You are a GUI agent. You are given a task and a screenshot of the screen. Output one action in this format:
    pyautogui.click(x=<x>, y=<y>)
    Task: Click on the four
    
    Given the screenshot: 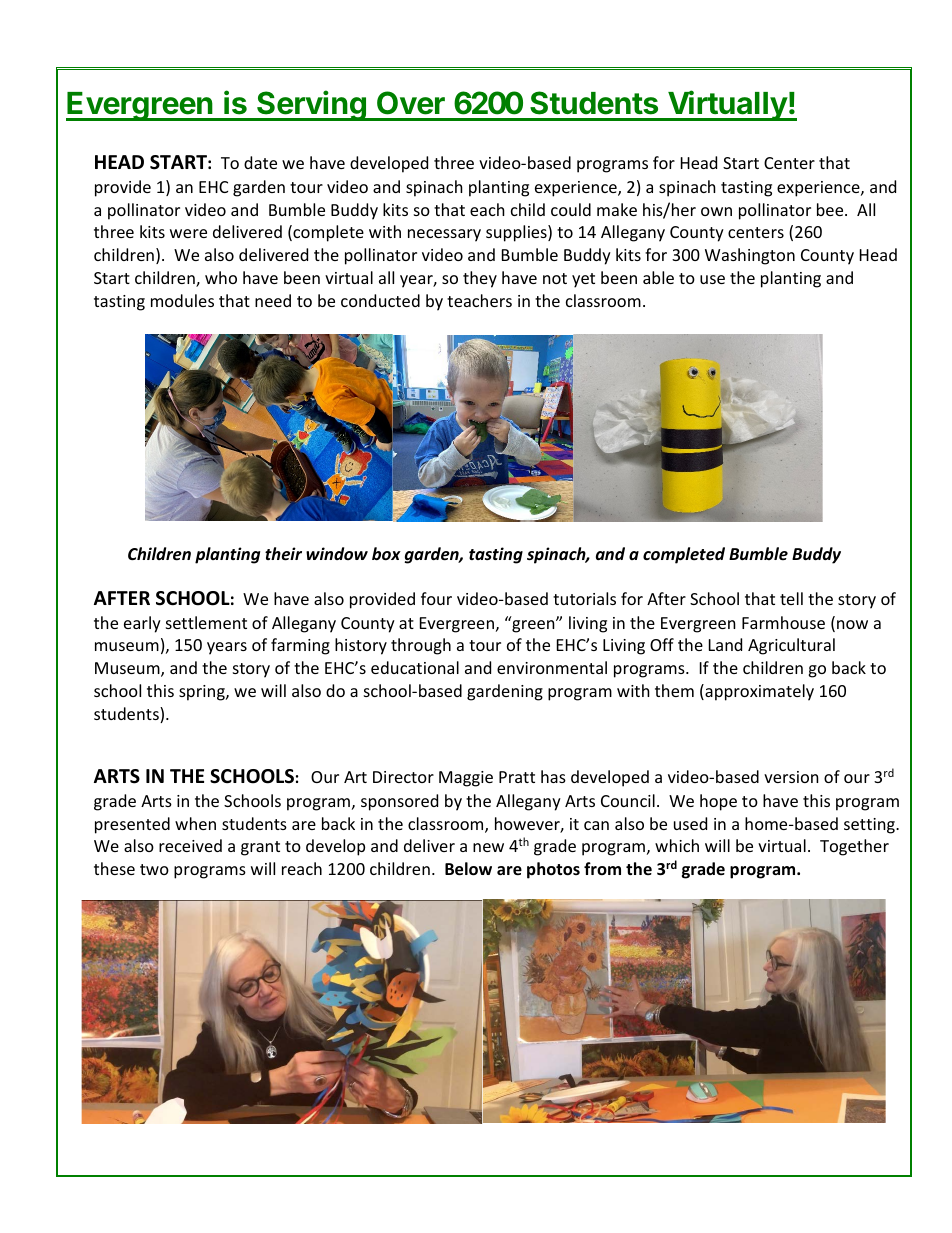 What is the action you would take?
    pyautogui.click(x=436, y=598)
